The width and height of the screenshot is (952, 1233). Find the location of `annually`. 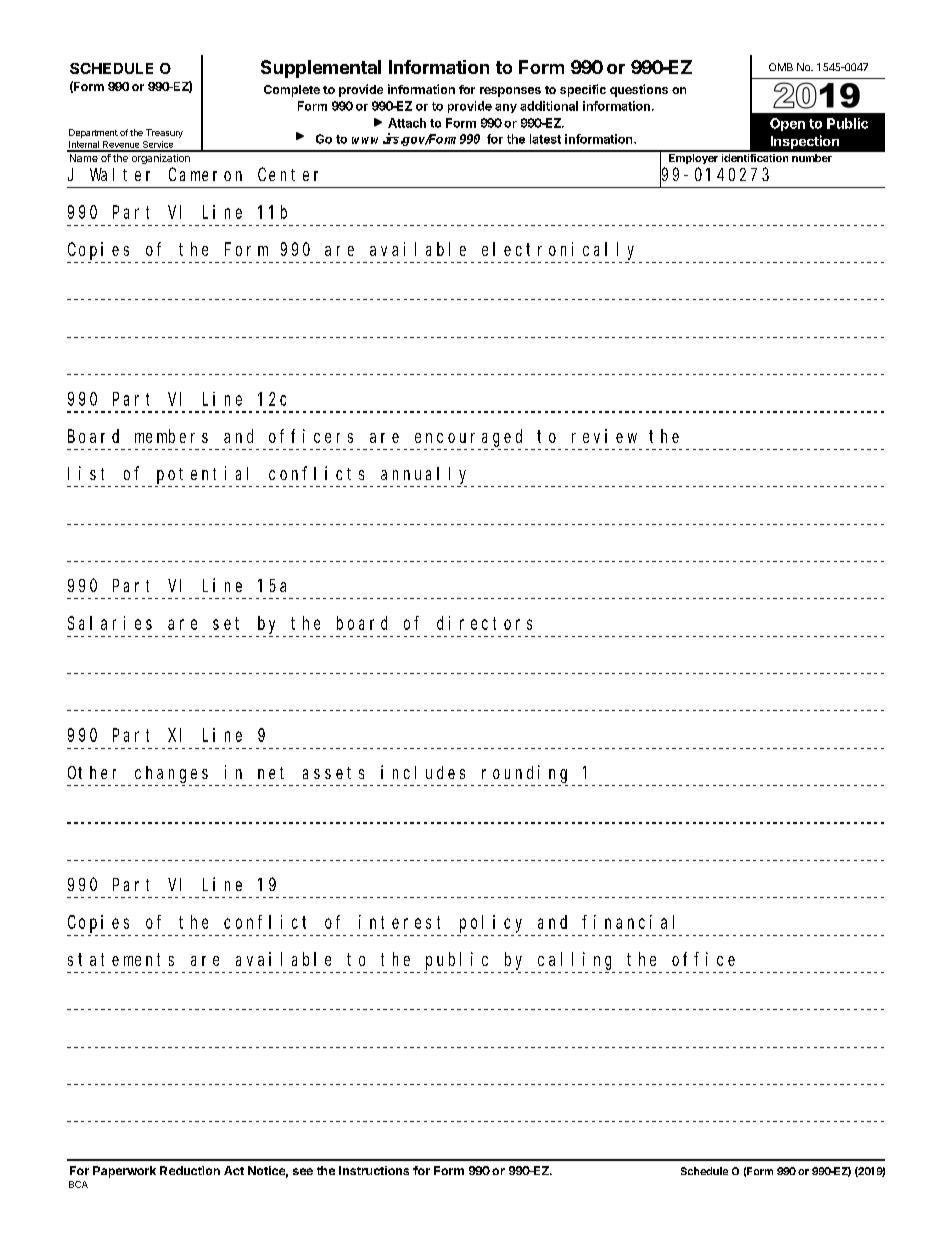

annually is located at coordinates (423, 475).
